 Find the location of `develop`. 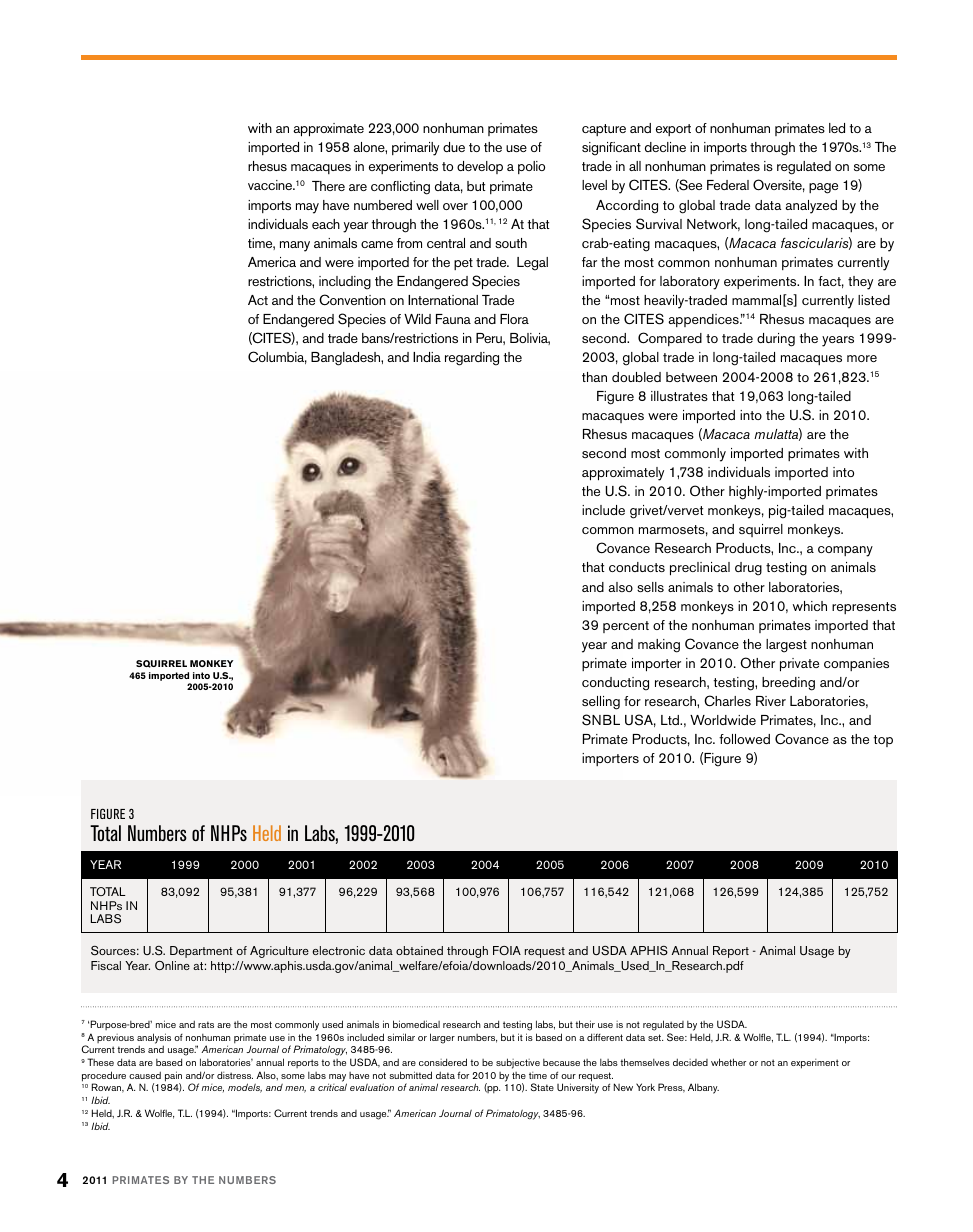

develop is located at coordinates (480, 167).
